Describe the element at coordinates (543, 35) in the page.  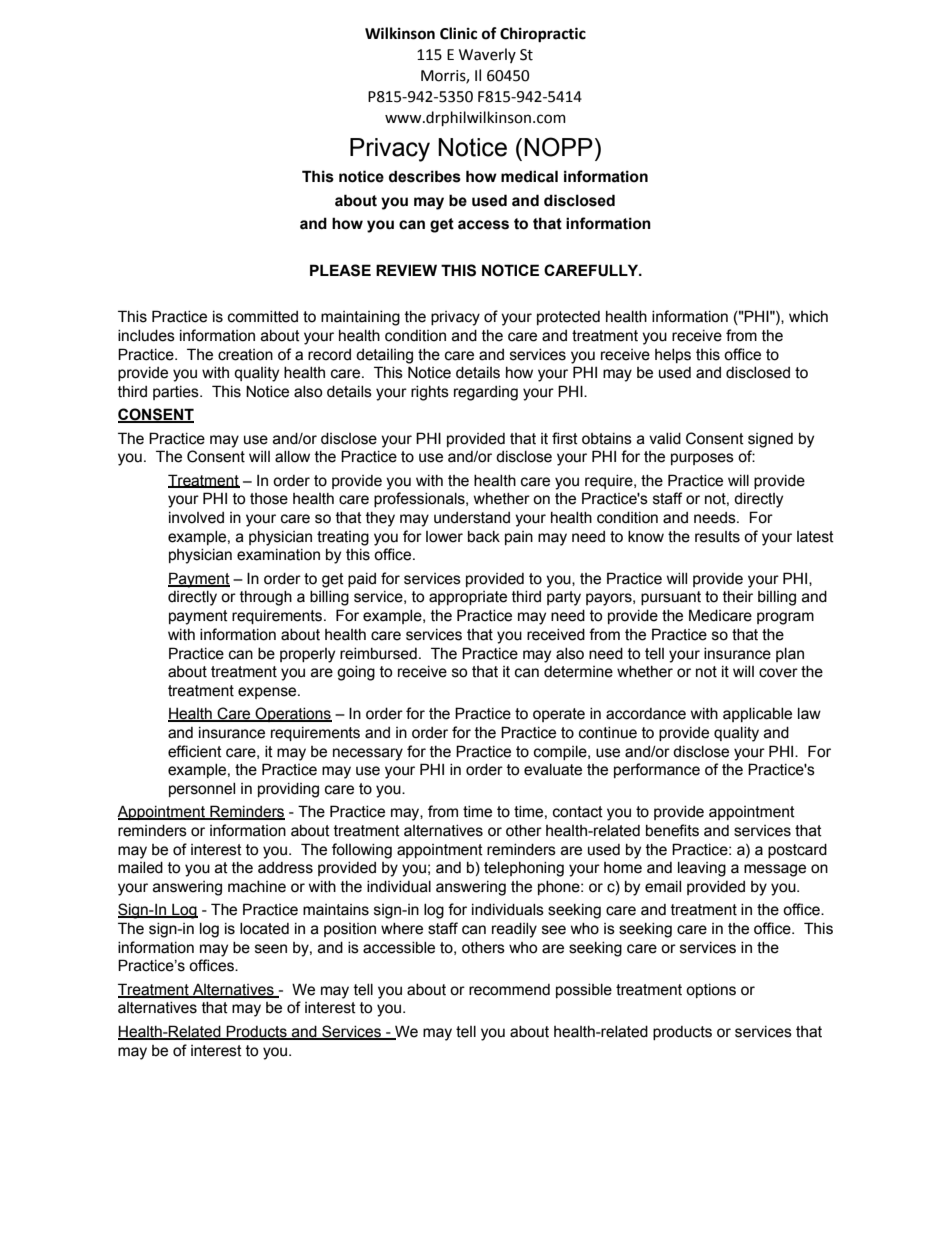
I see `Chiropractic` at that location.
